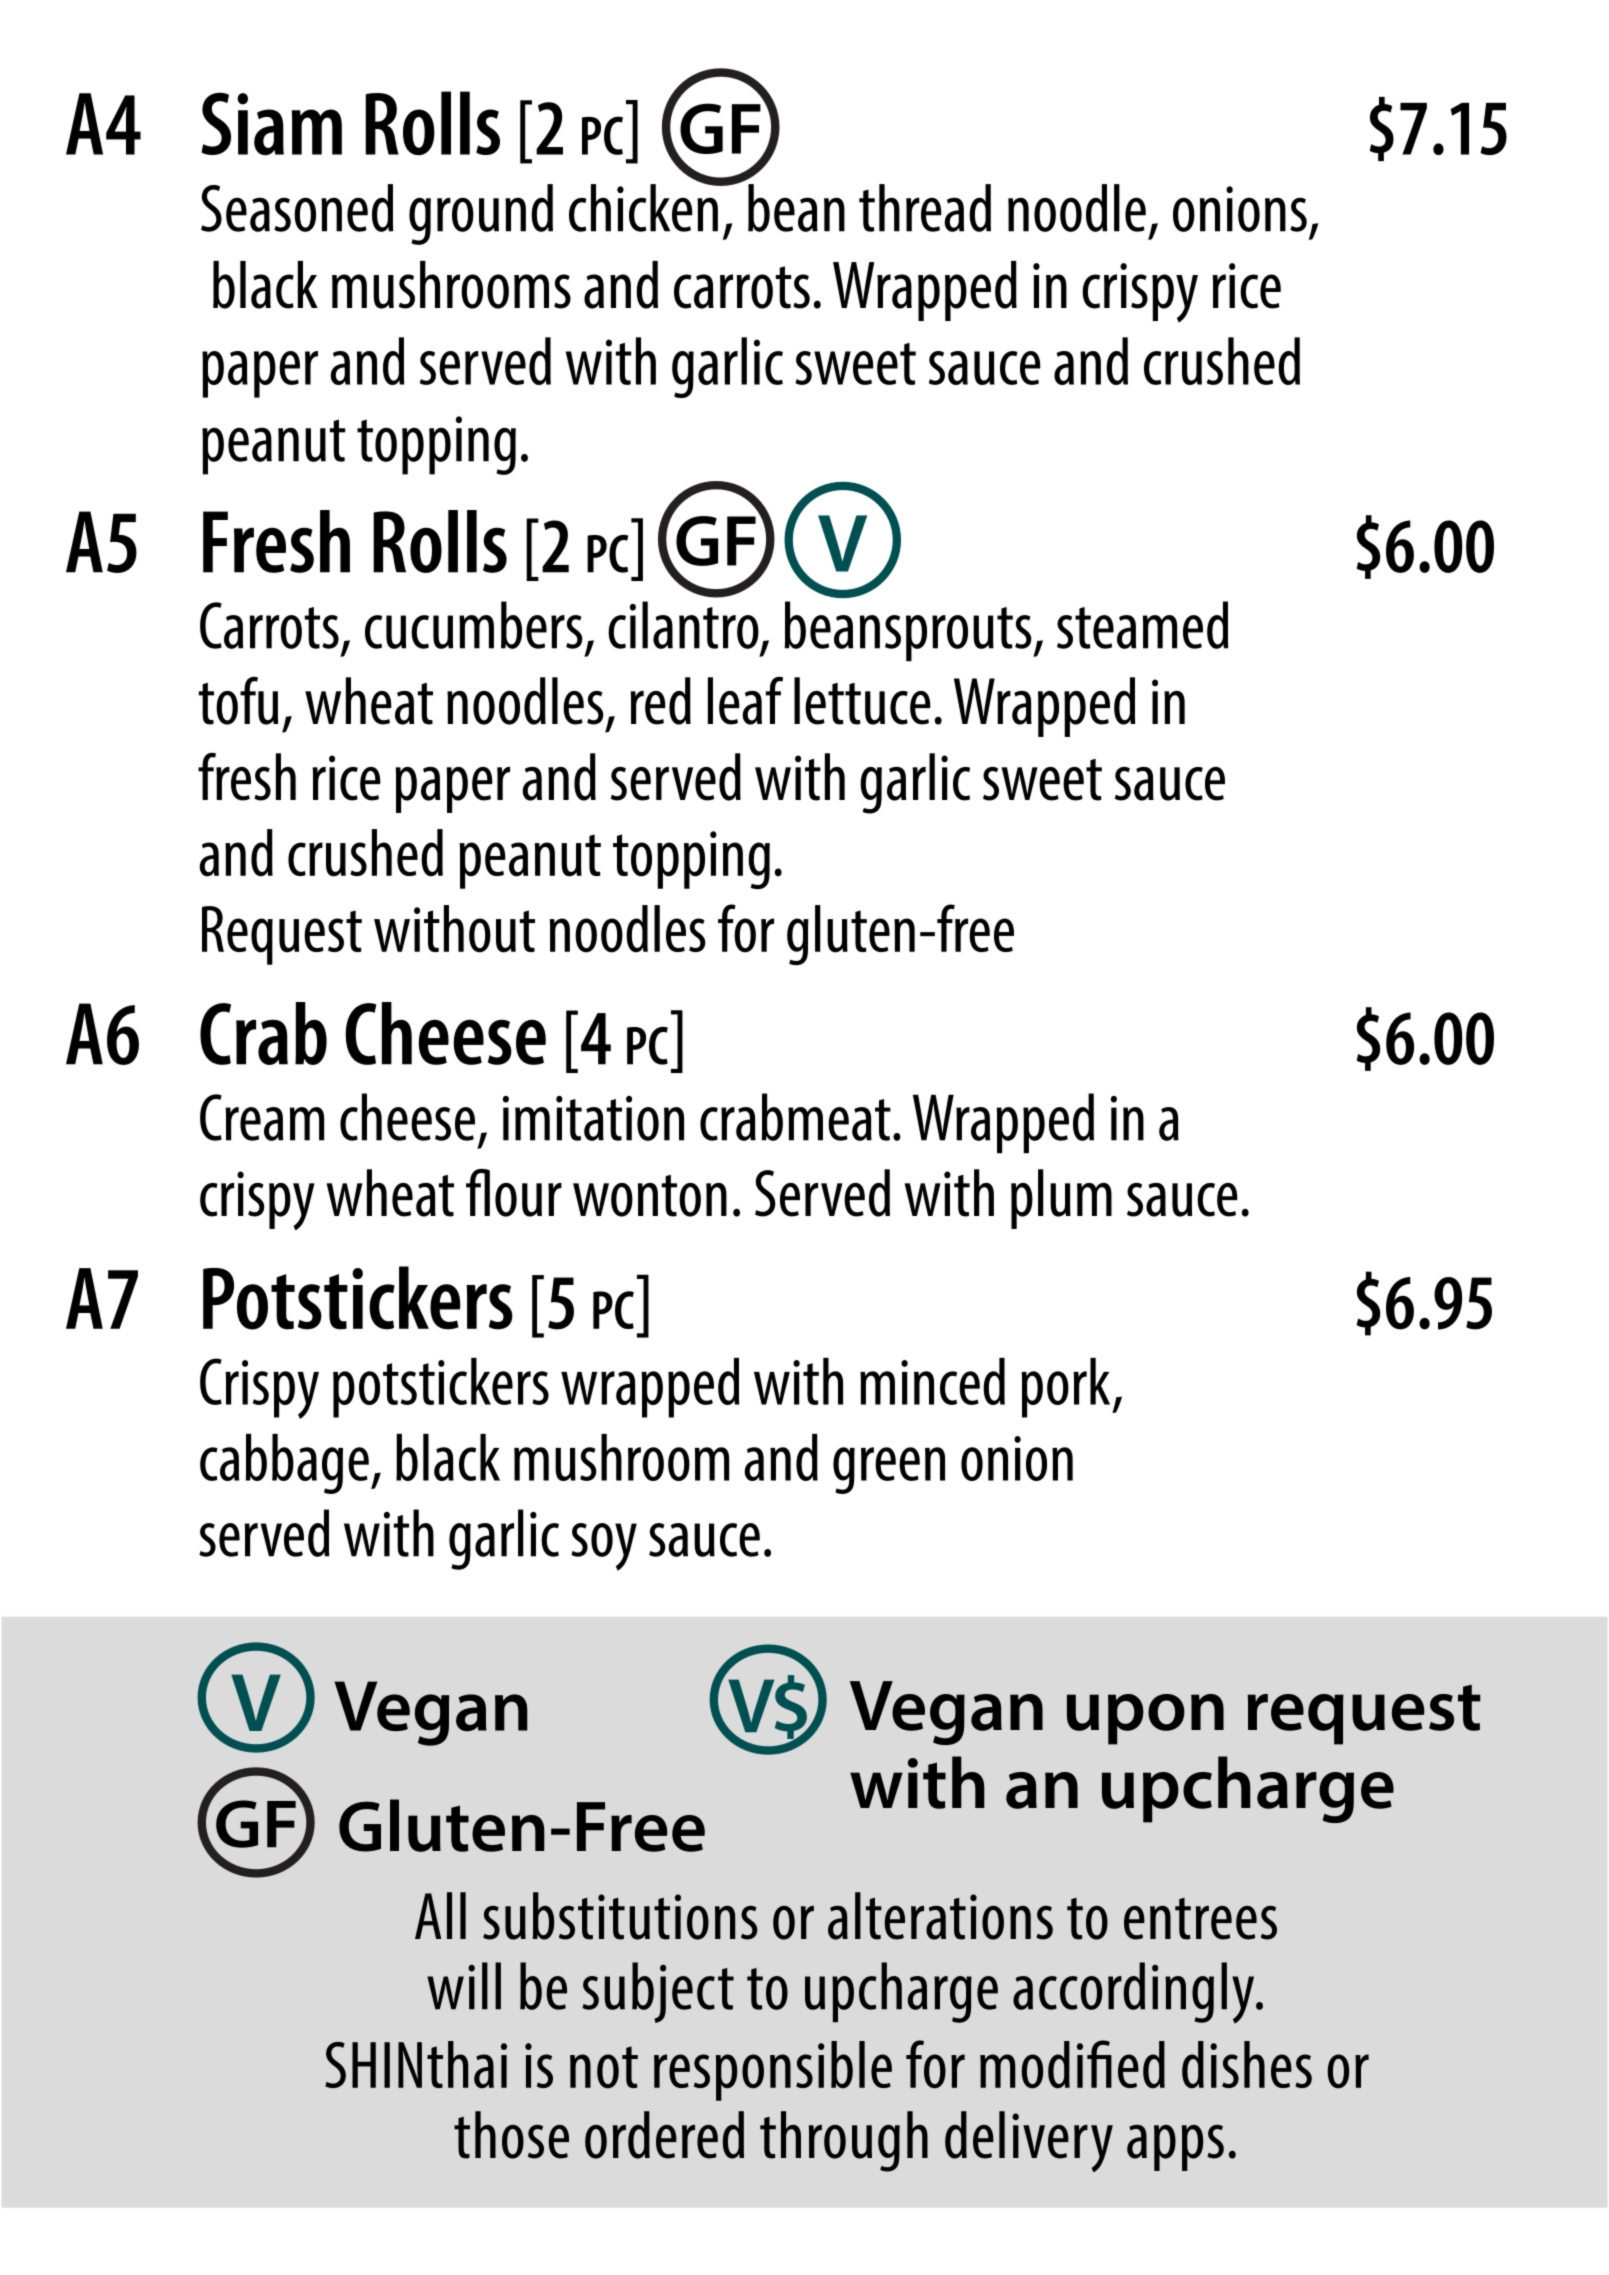  Describe the element at coordinates (262, 1117) in the page. I see `Cream` at that location.
